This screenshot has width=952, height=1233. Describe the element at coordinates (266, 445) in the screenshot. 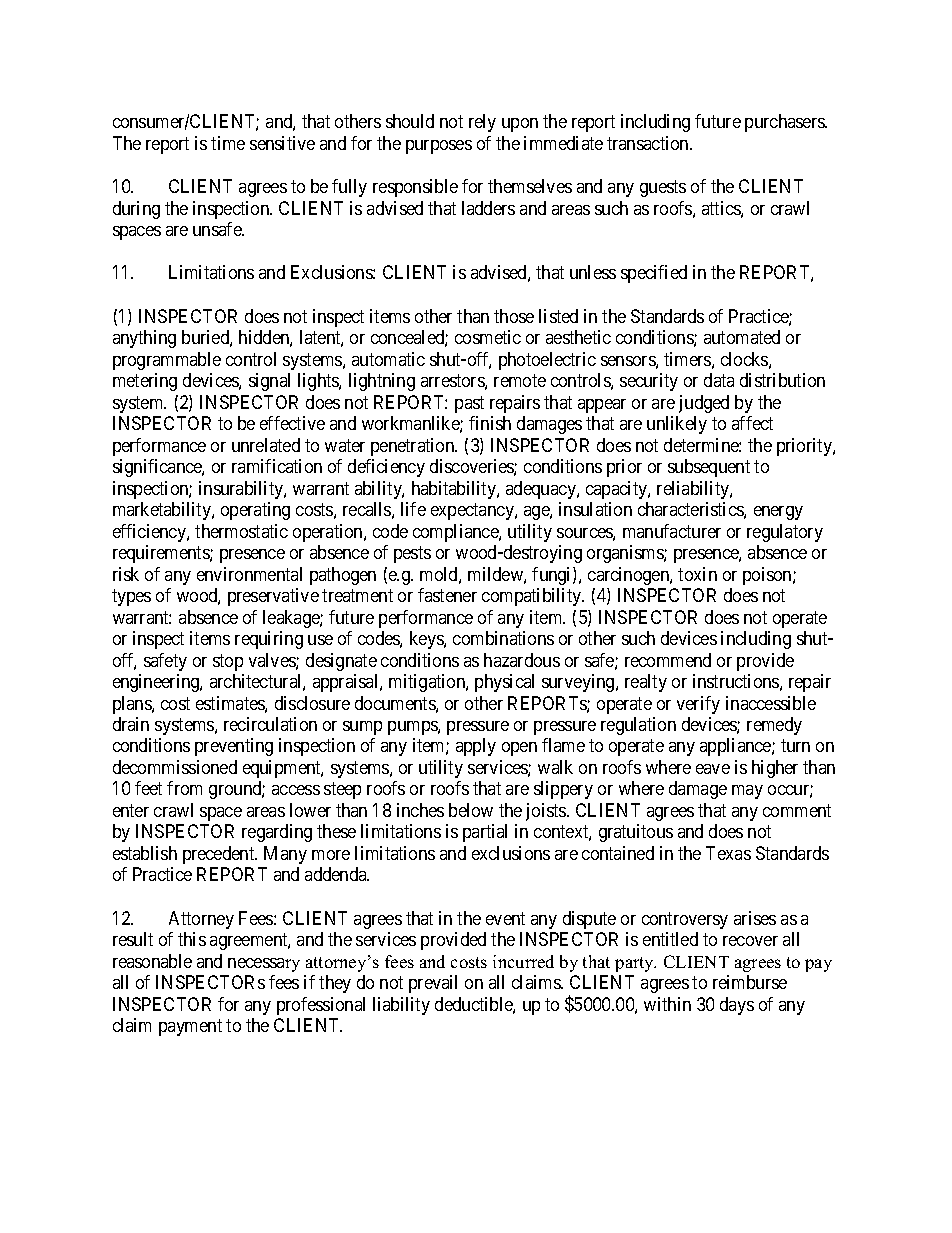

I see `unrelated` at that location.
